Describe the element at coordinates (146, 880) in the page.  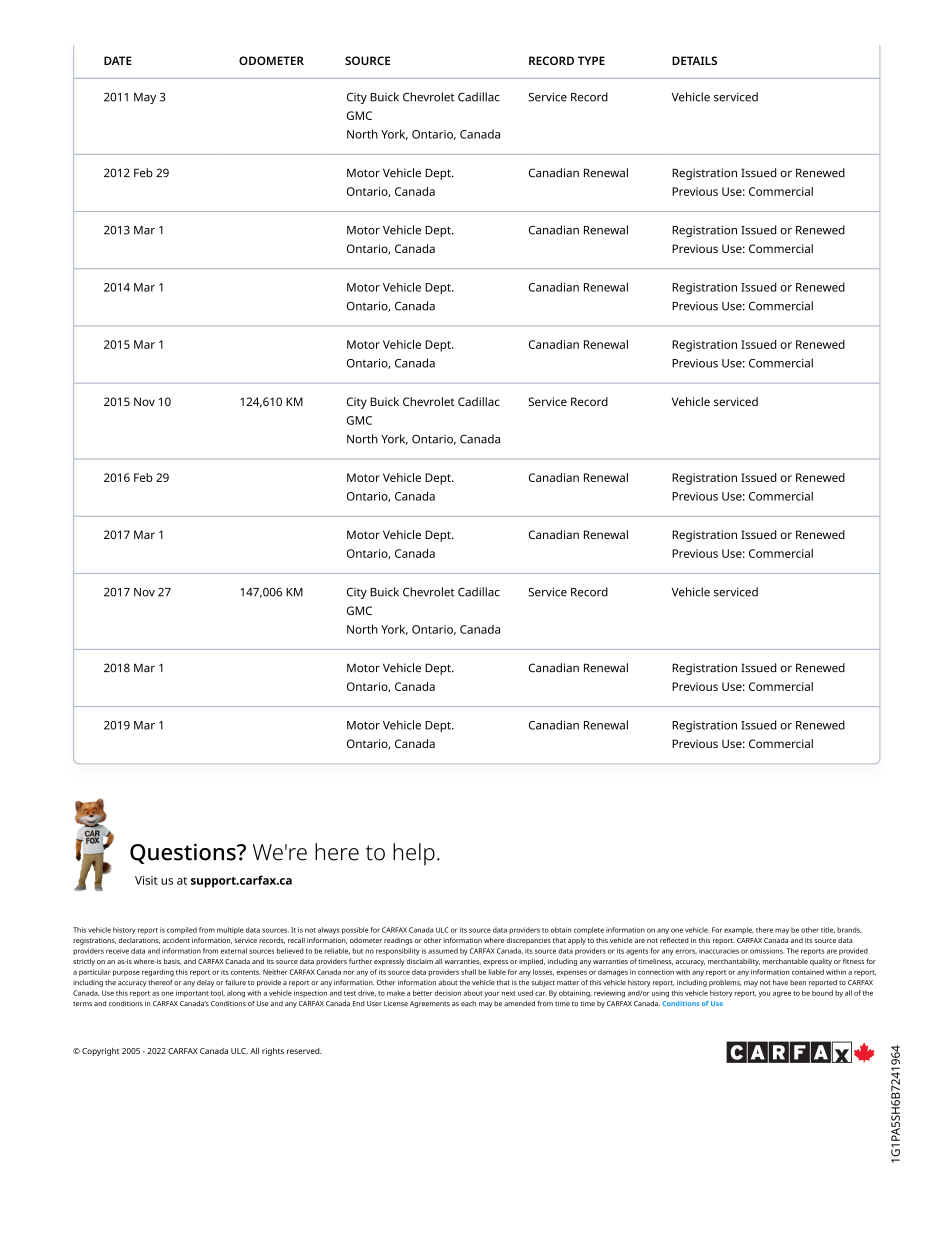
I see `Visit` at that location.
